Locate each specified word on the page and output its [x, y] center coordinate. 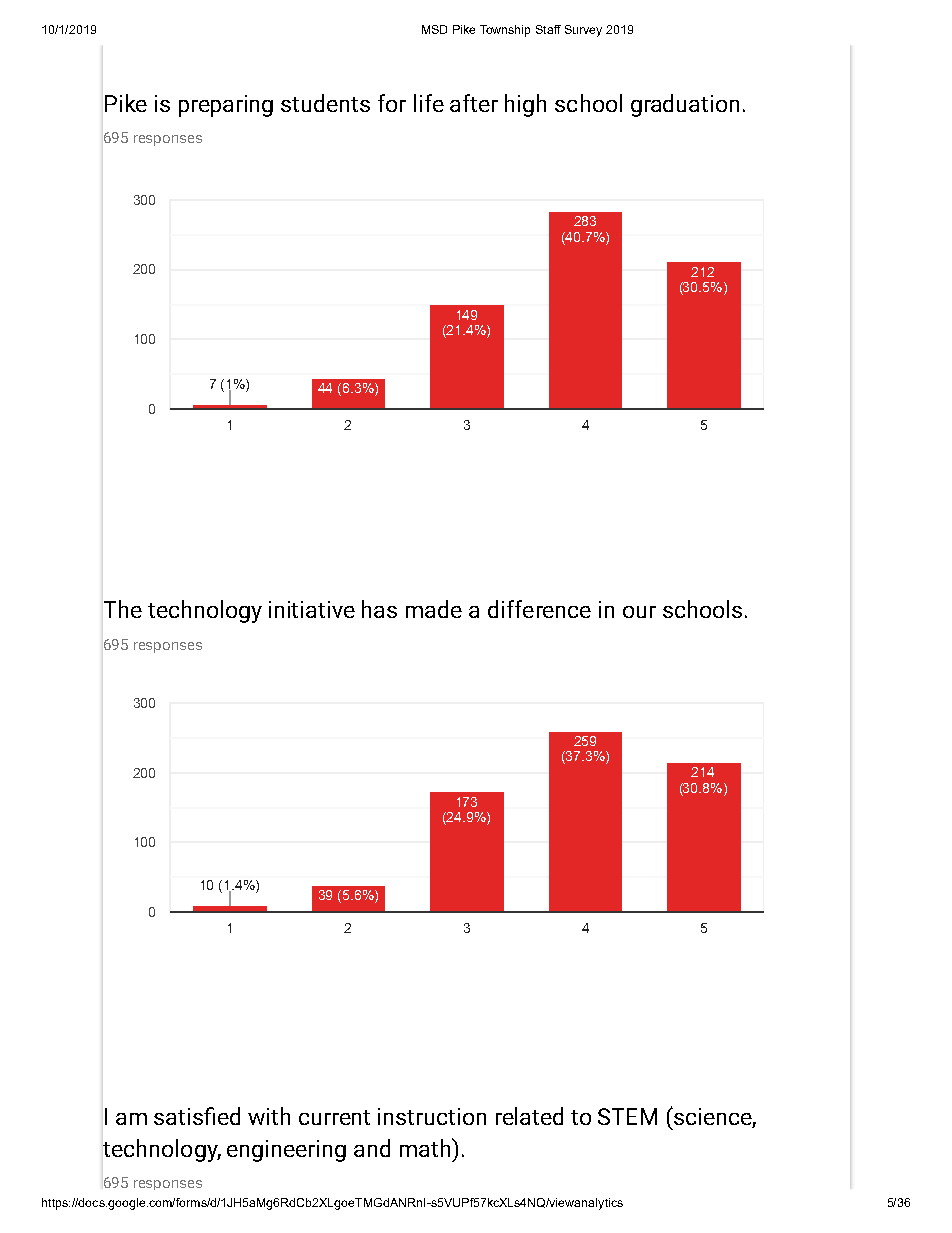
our [639, 612]
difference [539, 609]
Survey [583, 31]
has [379, 609]
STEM [627, 1116]
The [123, 609]
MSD [434, 29]
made [434, 609]
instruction [432, 1116]
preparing [226, 106]
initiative [312, 609]
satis [180, 1116]
